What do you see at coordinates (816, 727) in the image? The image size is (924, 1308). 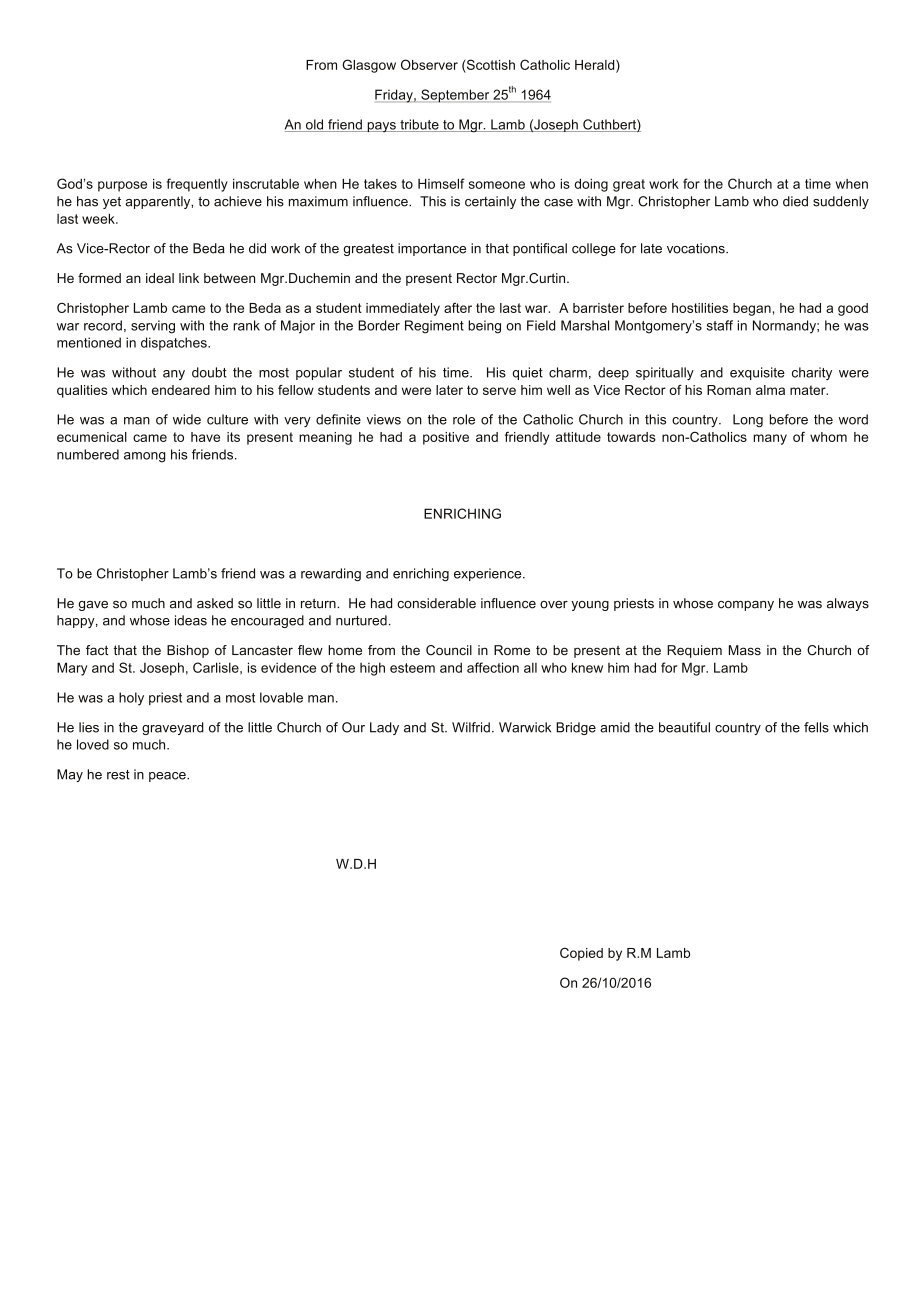 I see `fells` at bounding box center [816, 727].
